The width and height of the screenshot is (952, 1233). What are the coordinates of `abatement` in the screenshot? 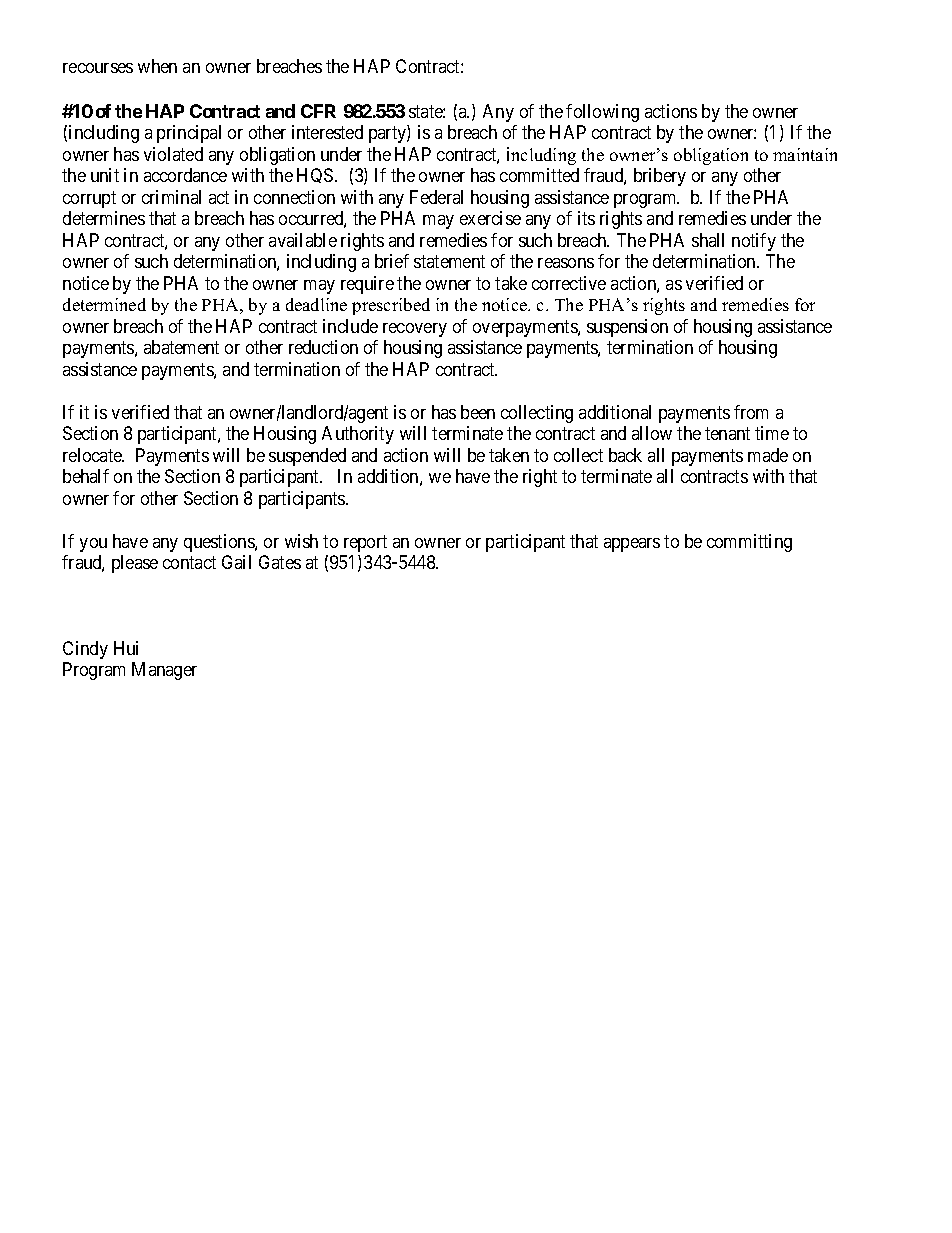 It's located at (181, 347).
